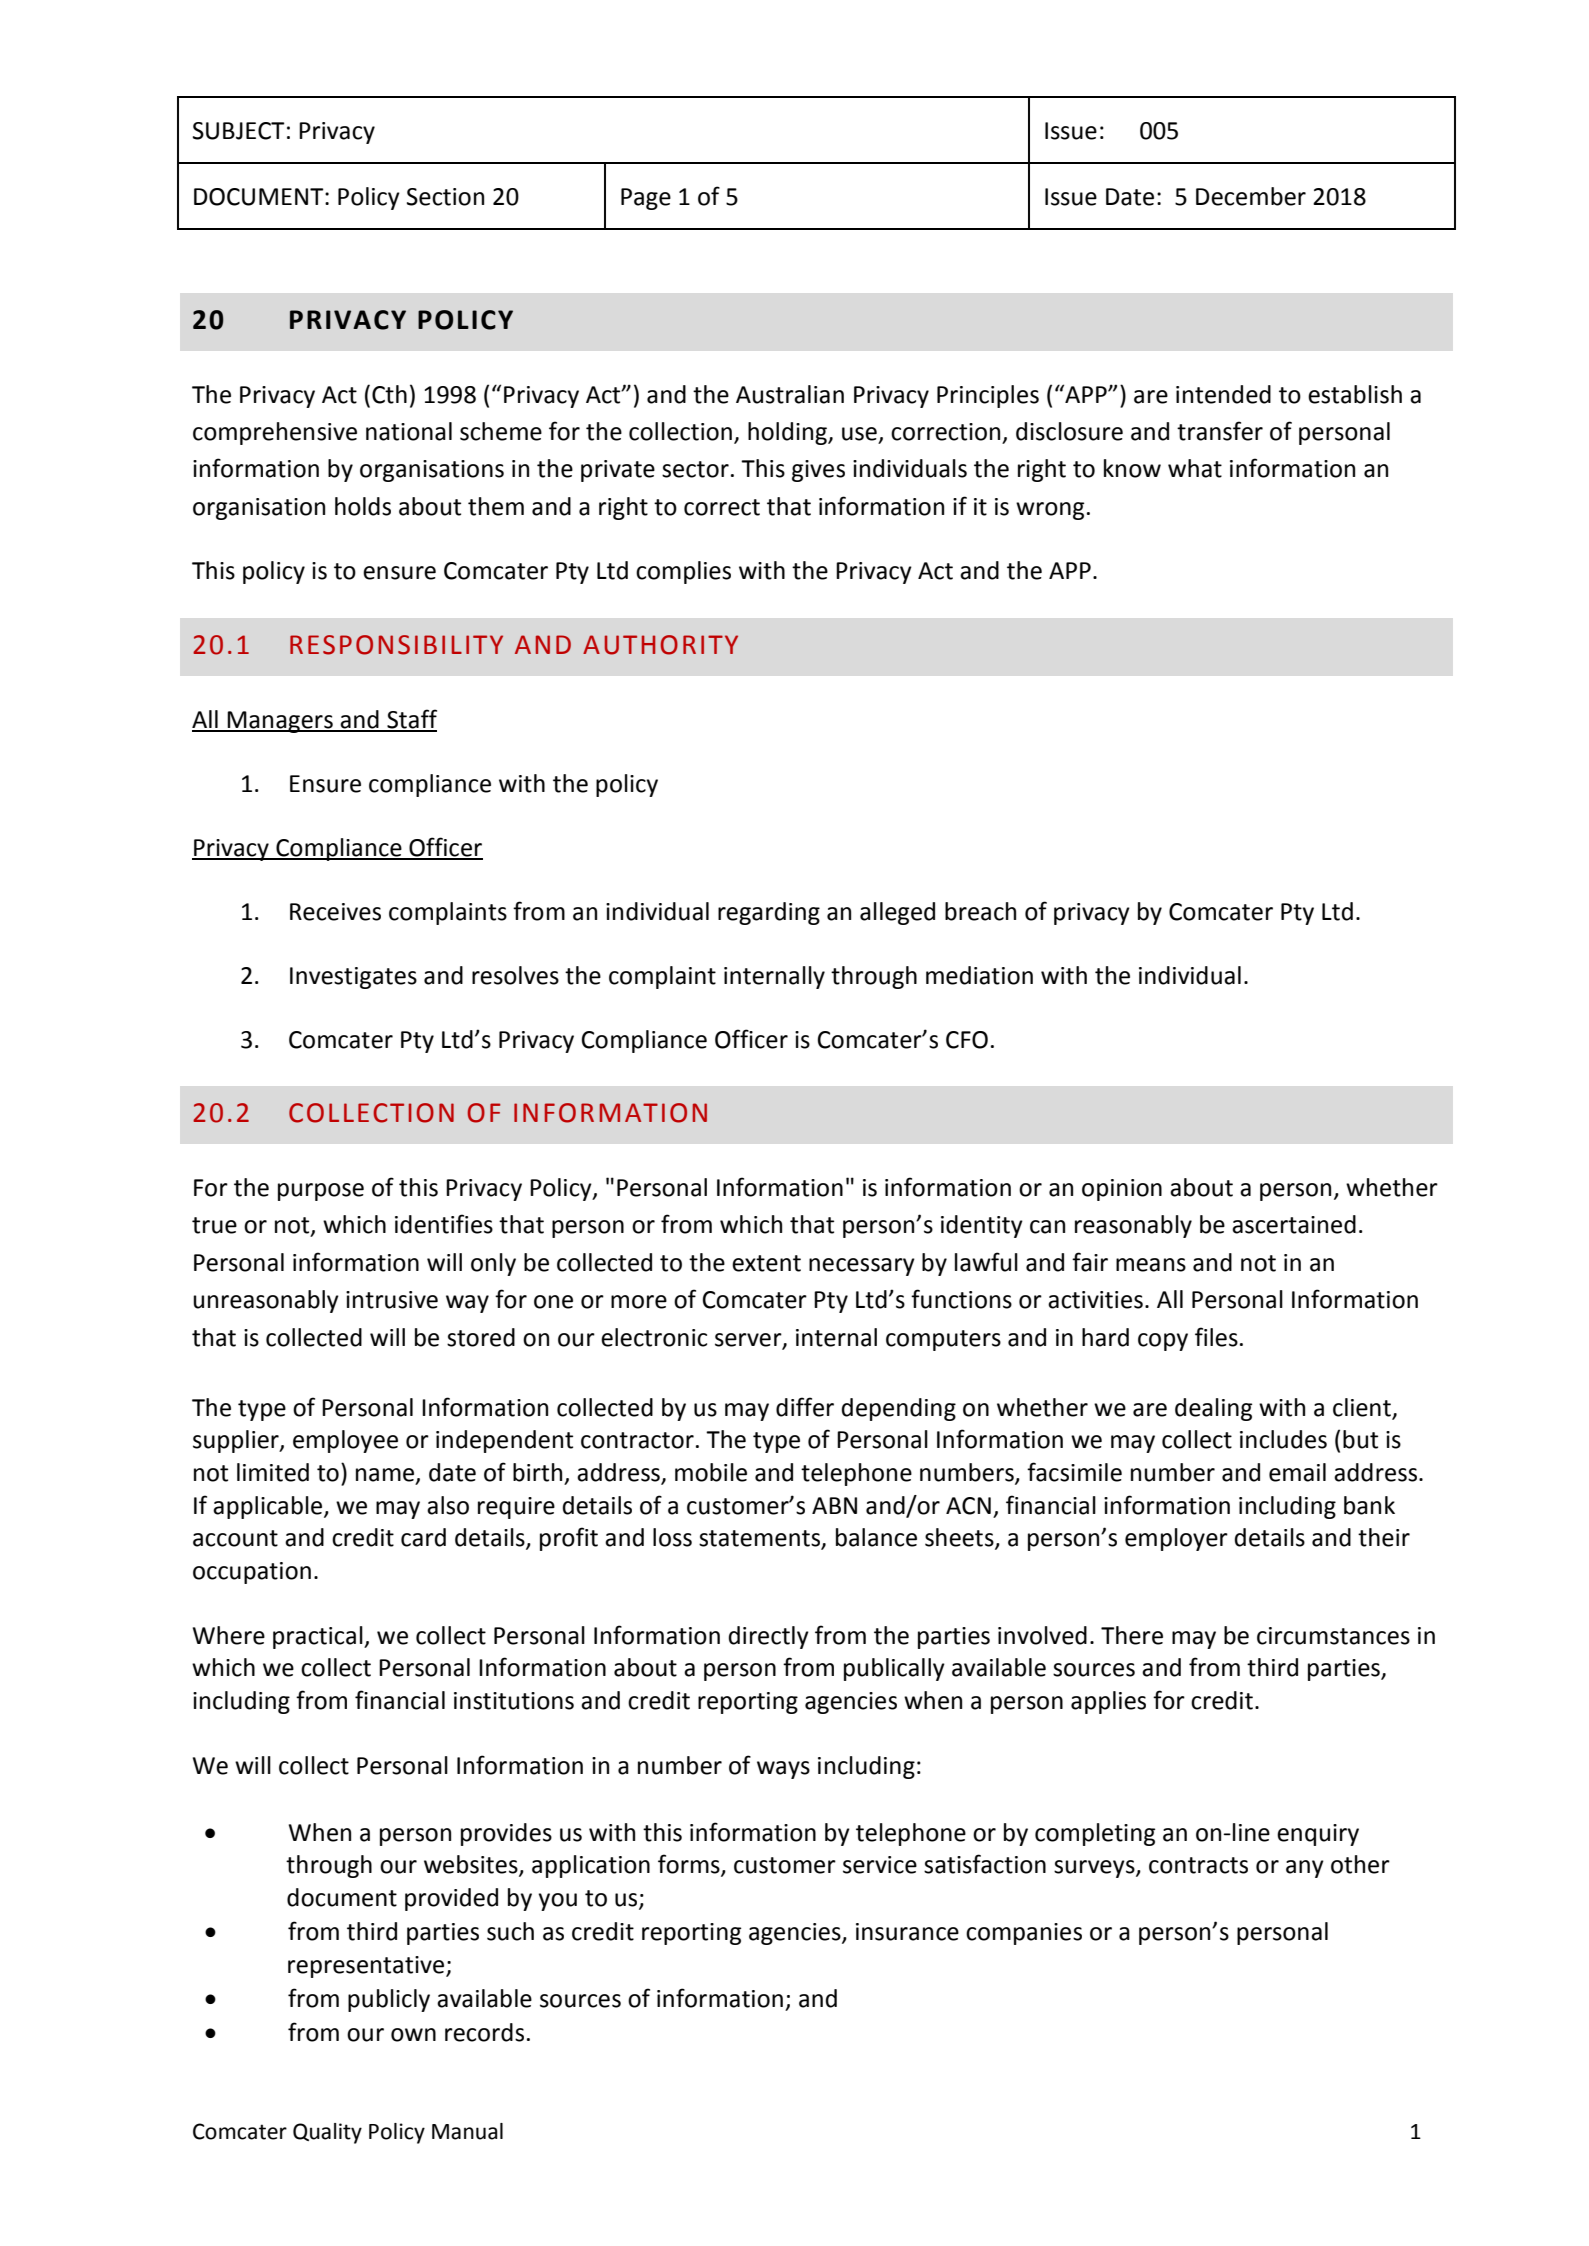  What do you see at coordinates (321, 1192) in the image?
I see `purpose` at bounding box center [321, 1192].
